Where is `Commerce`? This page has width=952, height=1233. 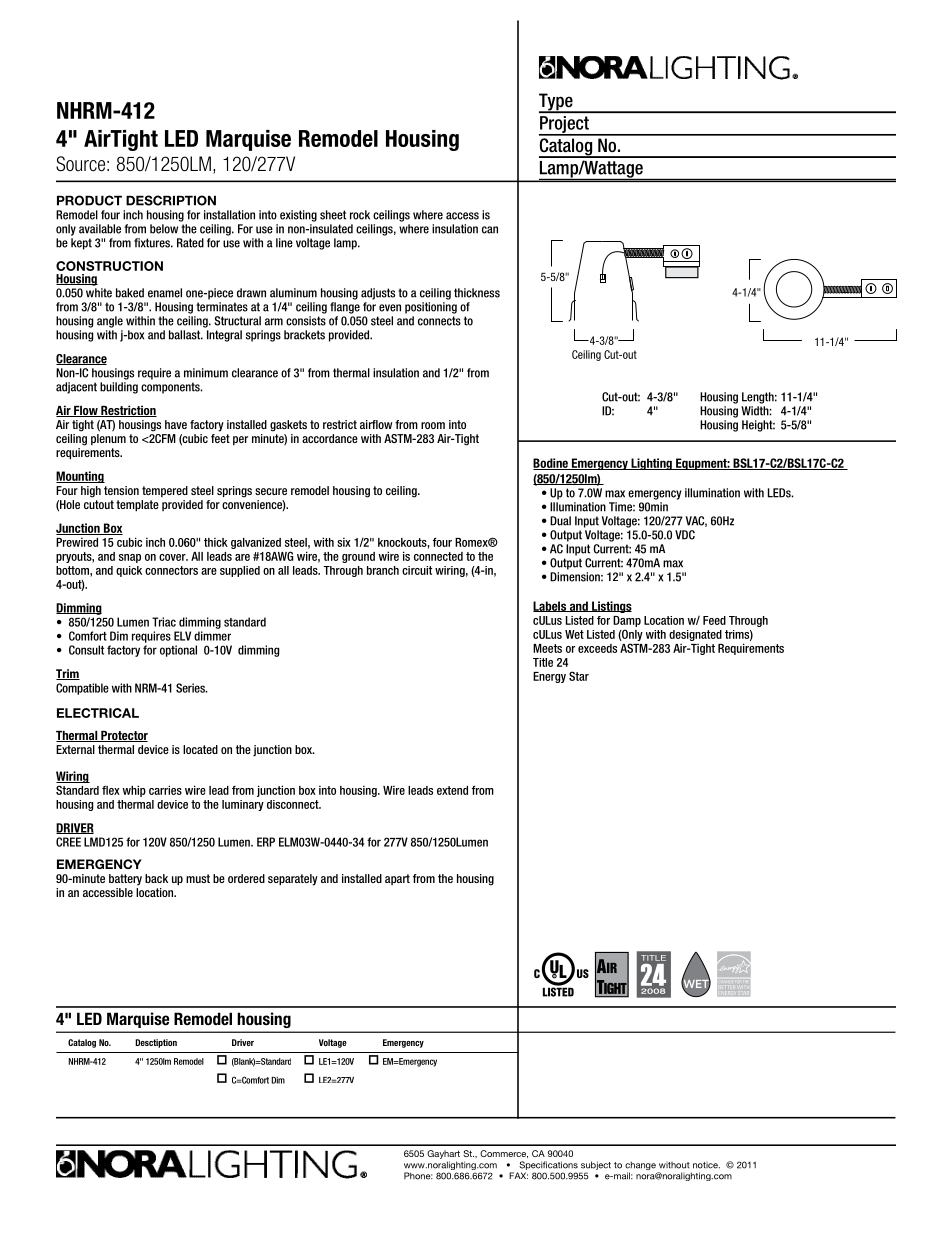 Commerce is located at coordinates (504, 1154).
